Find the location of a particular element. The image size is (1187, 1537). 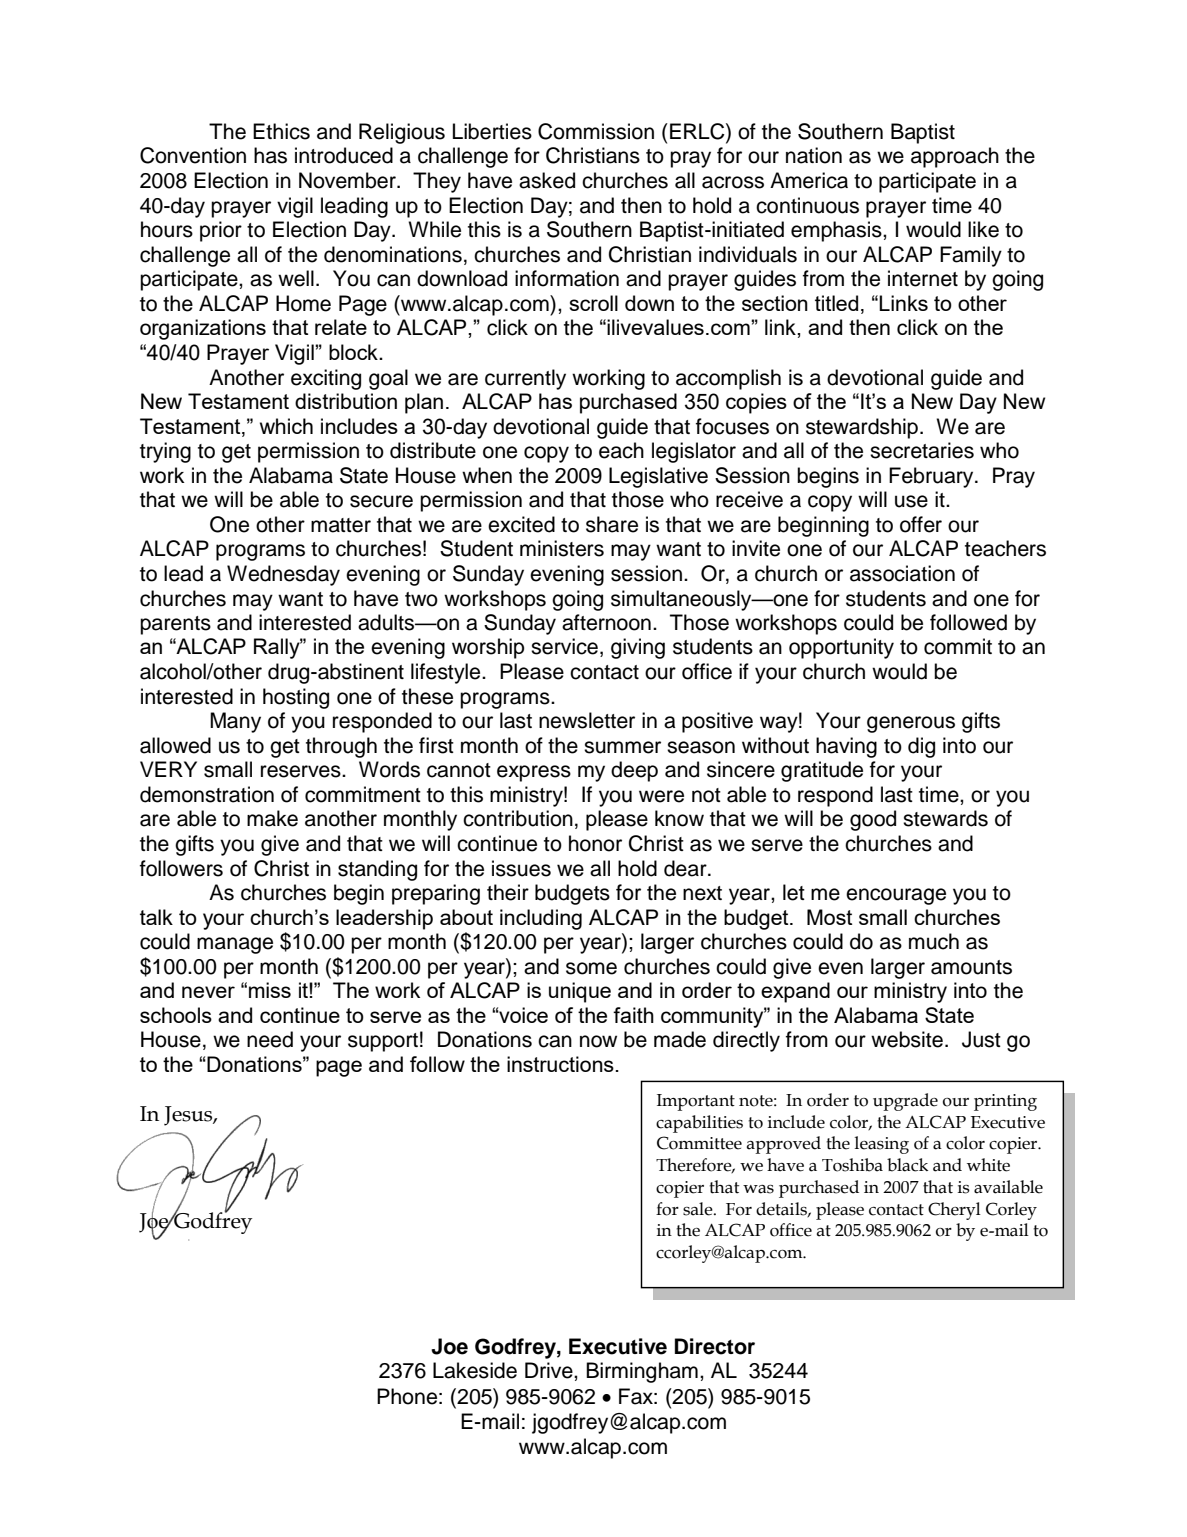

dig is located at coordinates (921, 747).
